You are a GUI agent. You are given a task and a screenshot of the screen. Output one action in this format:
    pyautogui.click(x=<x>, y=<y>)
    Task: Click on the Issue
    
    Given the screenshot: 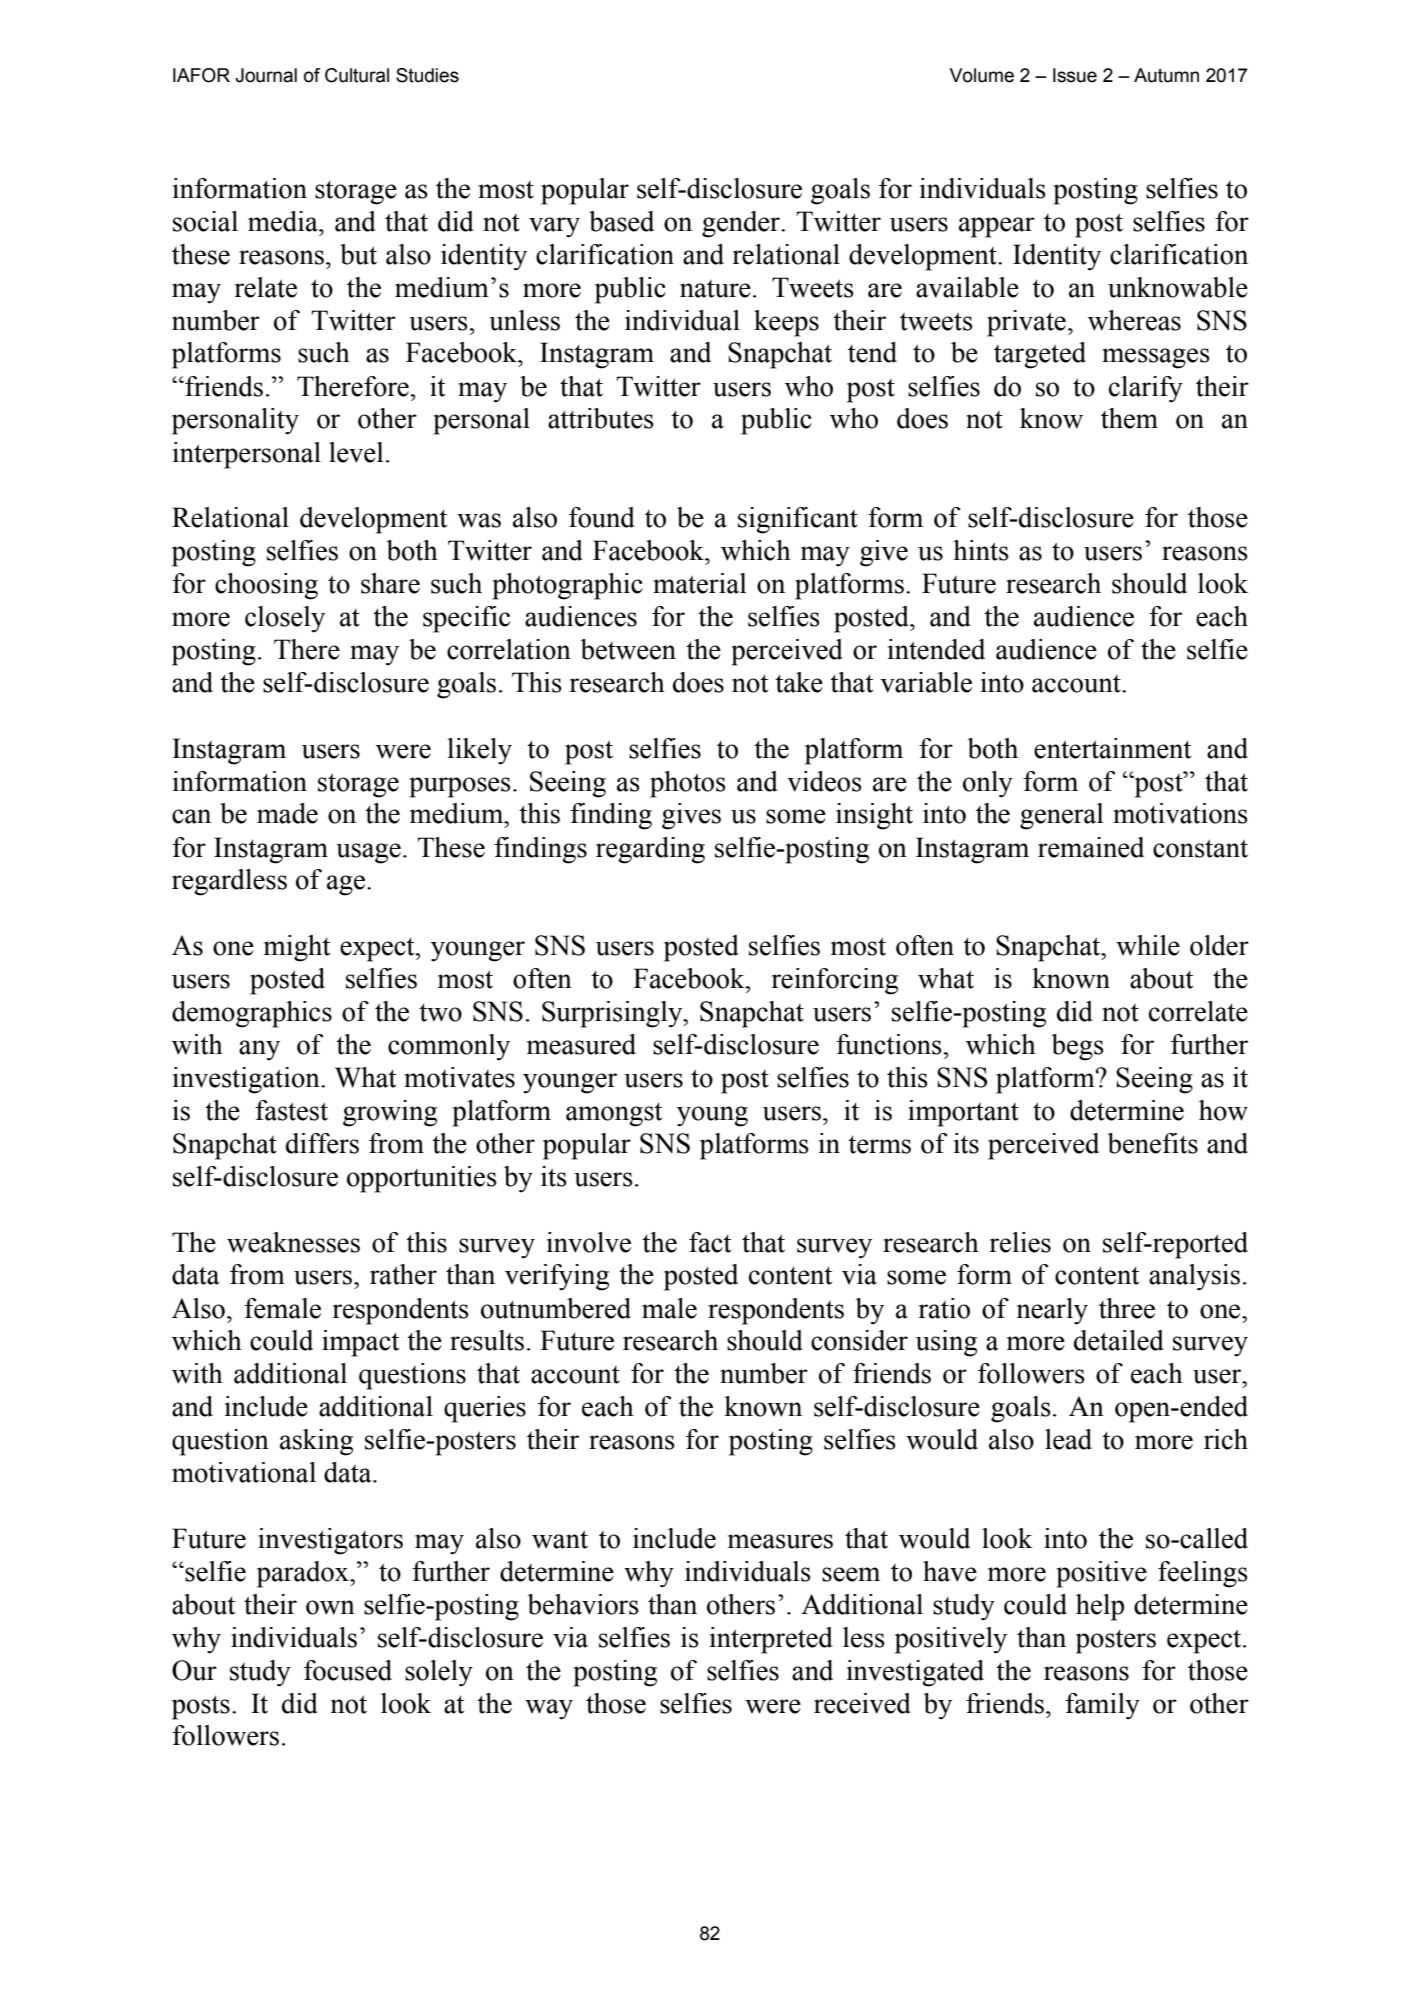 What is the action you would take?
    pyautogui.click(x=1075, y=75)
